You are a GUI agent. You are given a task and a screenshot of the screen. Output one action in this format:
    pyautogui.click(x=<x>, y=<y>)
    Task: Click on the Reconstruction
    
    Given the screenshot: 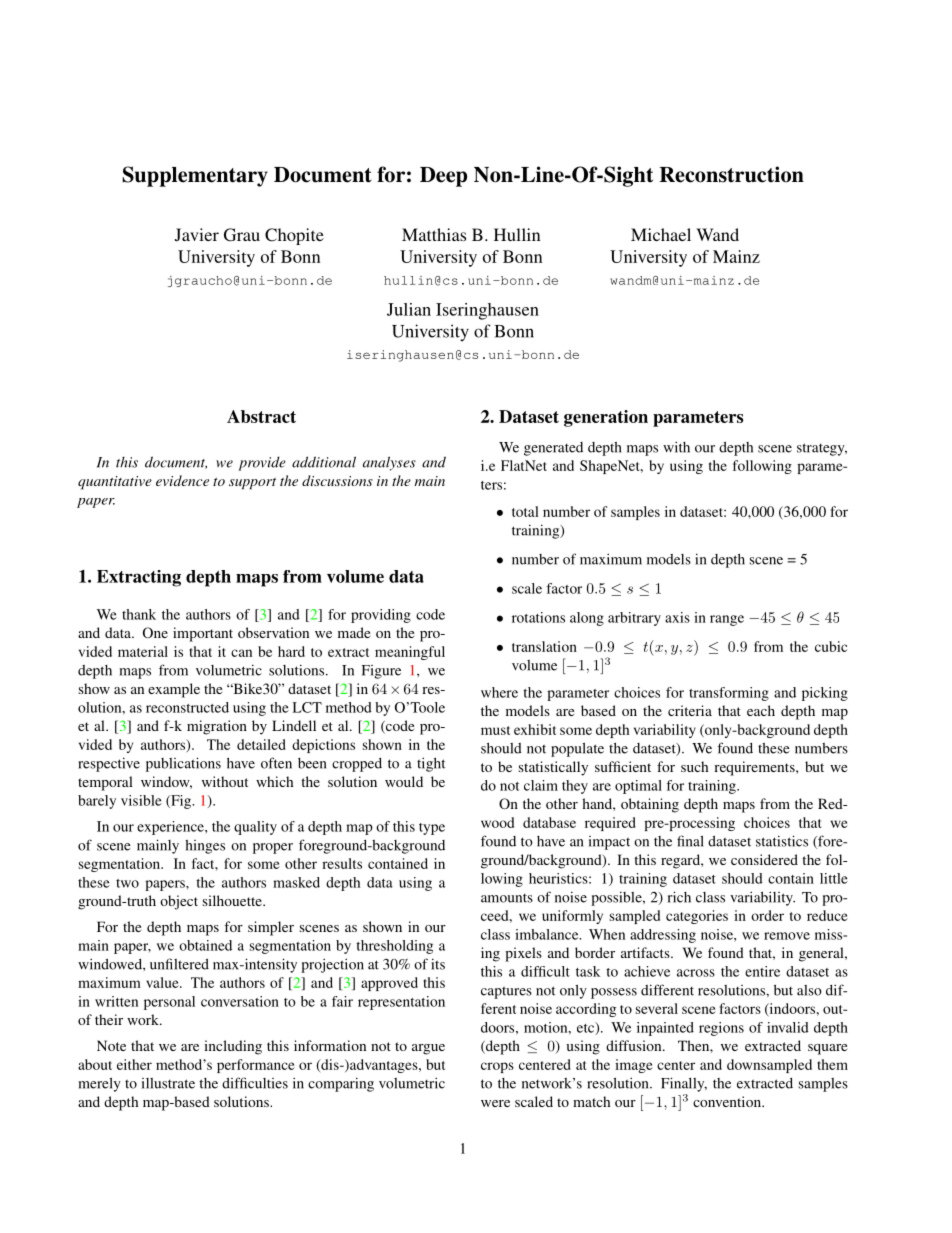 What is the action you would take?
    pyautogui.click(x=731, y=174)
